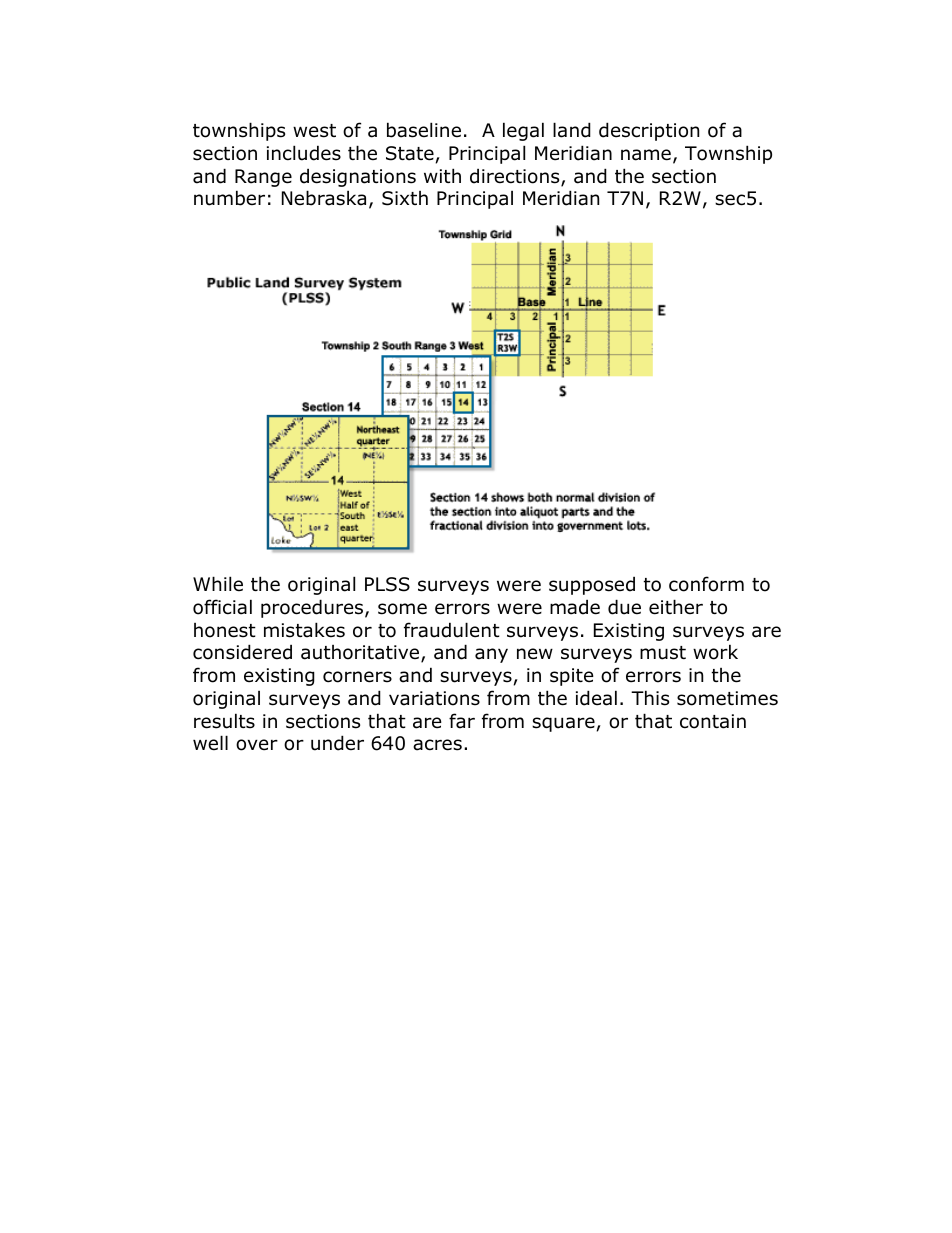 This screenshot has height=1233, width=952. What do you see at coordinates (706, 584) in the screenshot?
I see `conform` at bounding box center [706, 584].
